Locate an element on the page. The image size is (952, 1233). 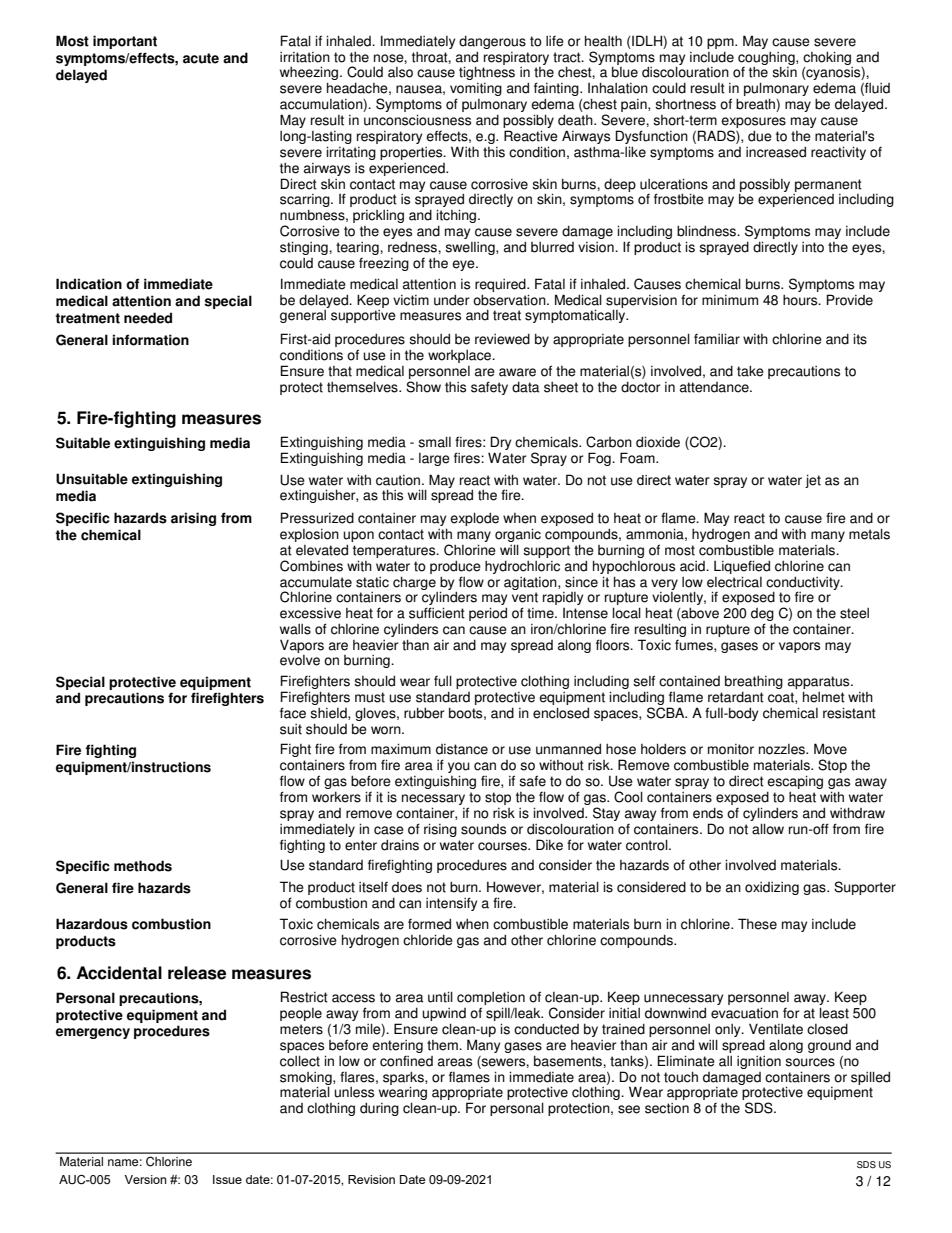
intensify is located at coordinates (451, 904).
